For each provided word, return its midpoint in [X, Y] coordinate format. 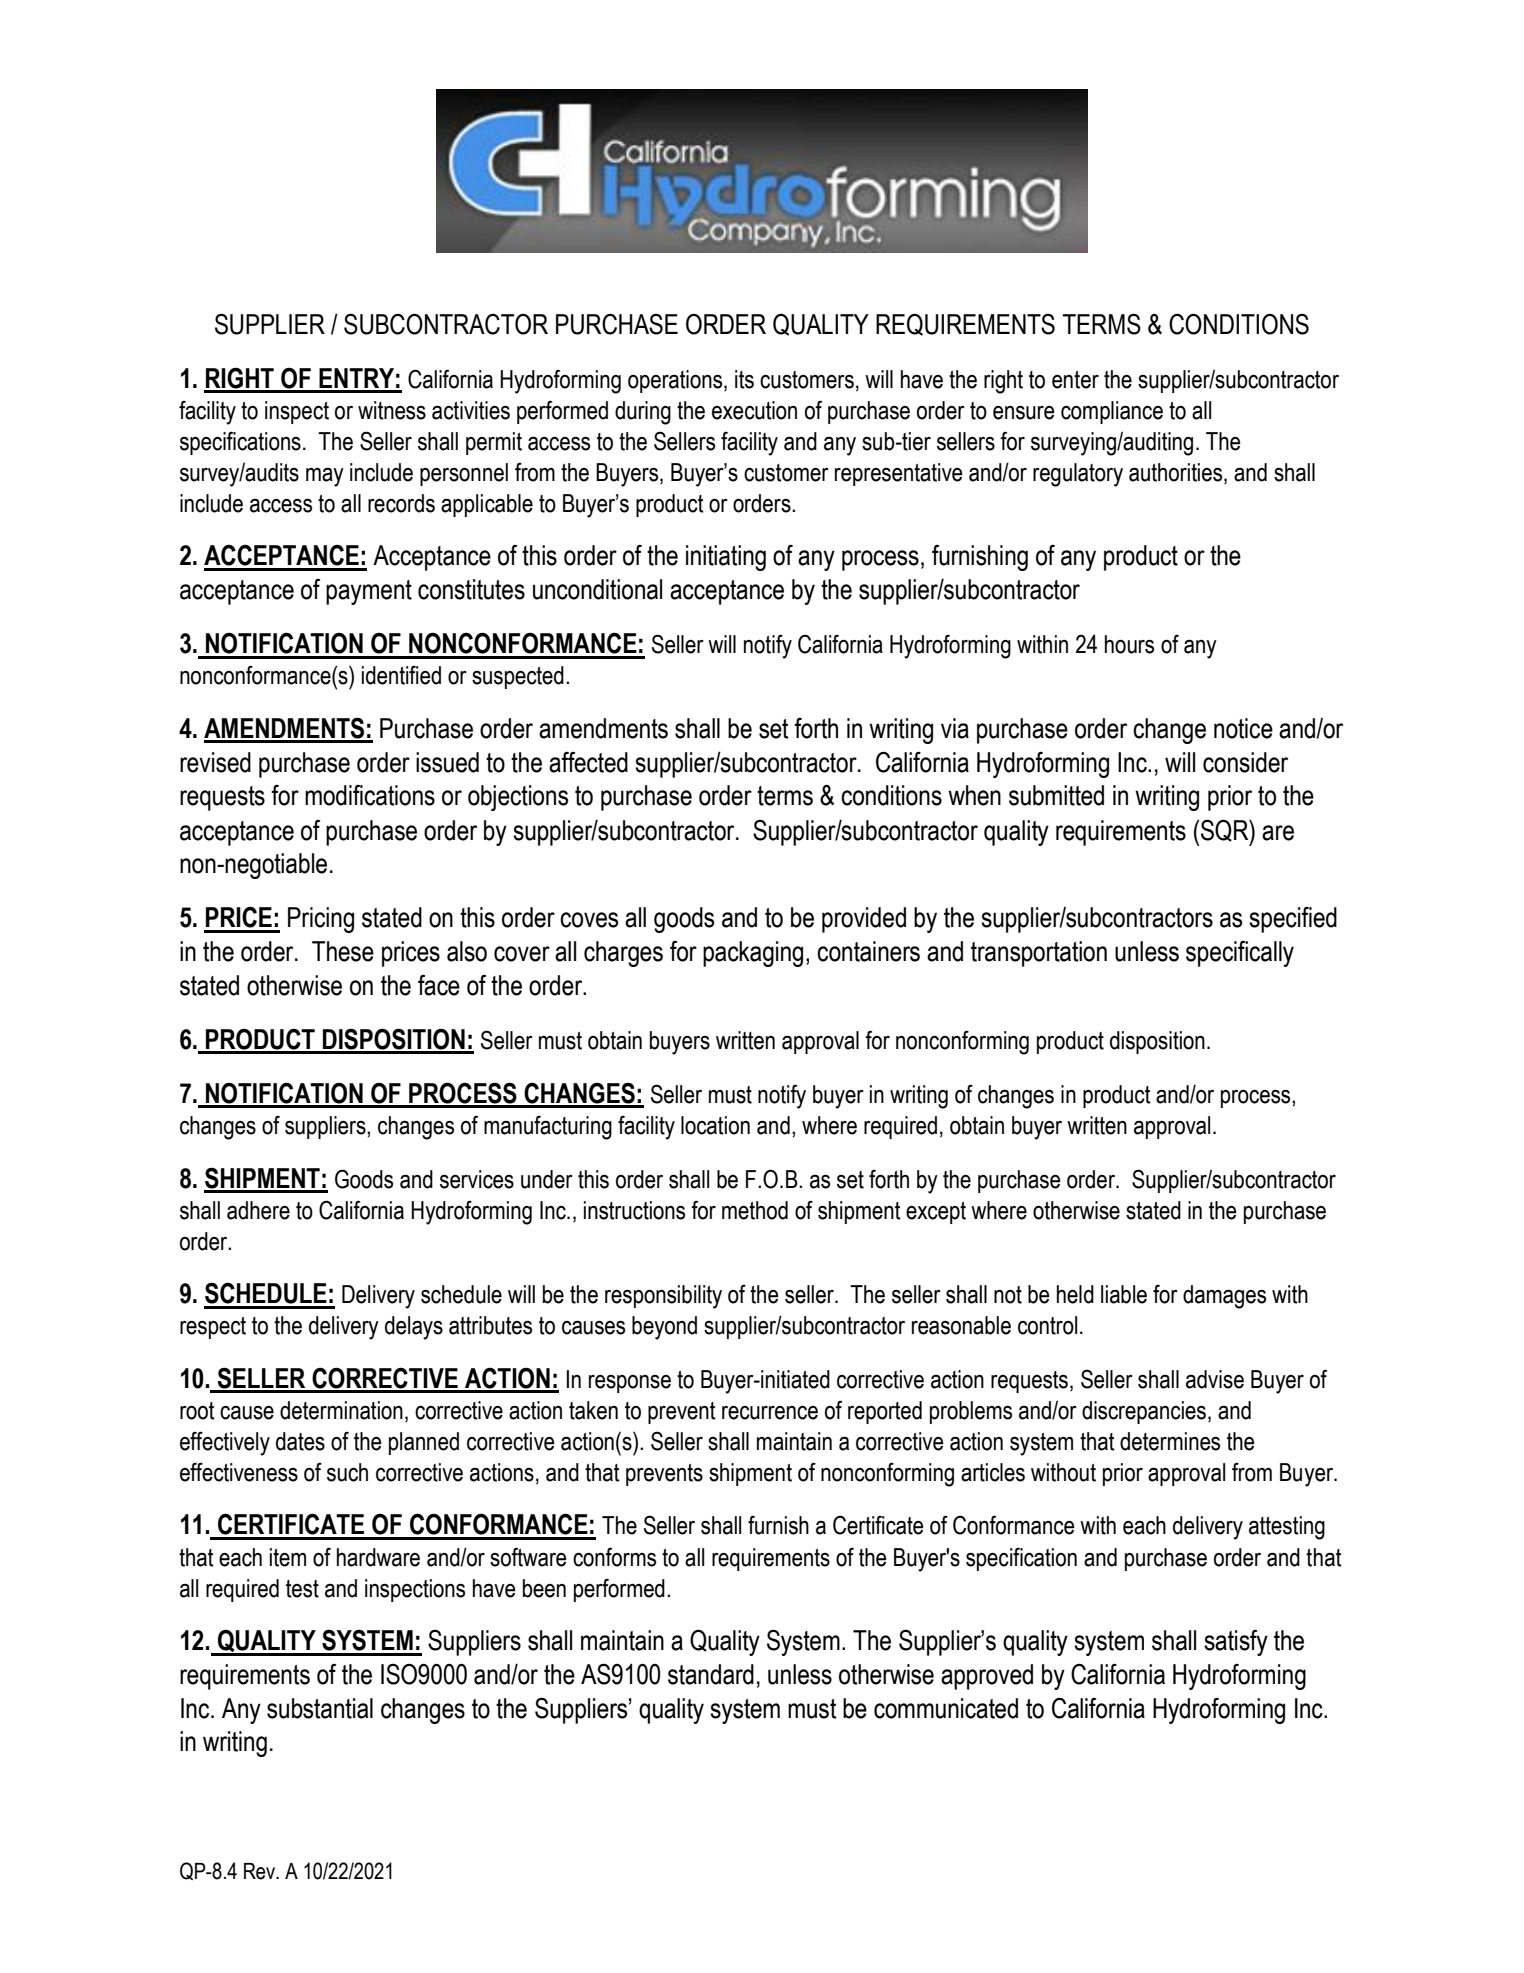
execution [754, 410]
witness [392, 410]
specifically [1240, 954]
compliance [1112, 412]
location [715, 1125]
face [439, 985]
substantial [320, 1708]
